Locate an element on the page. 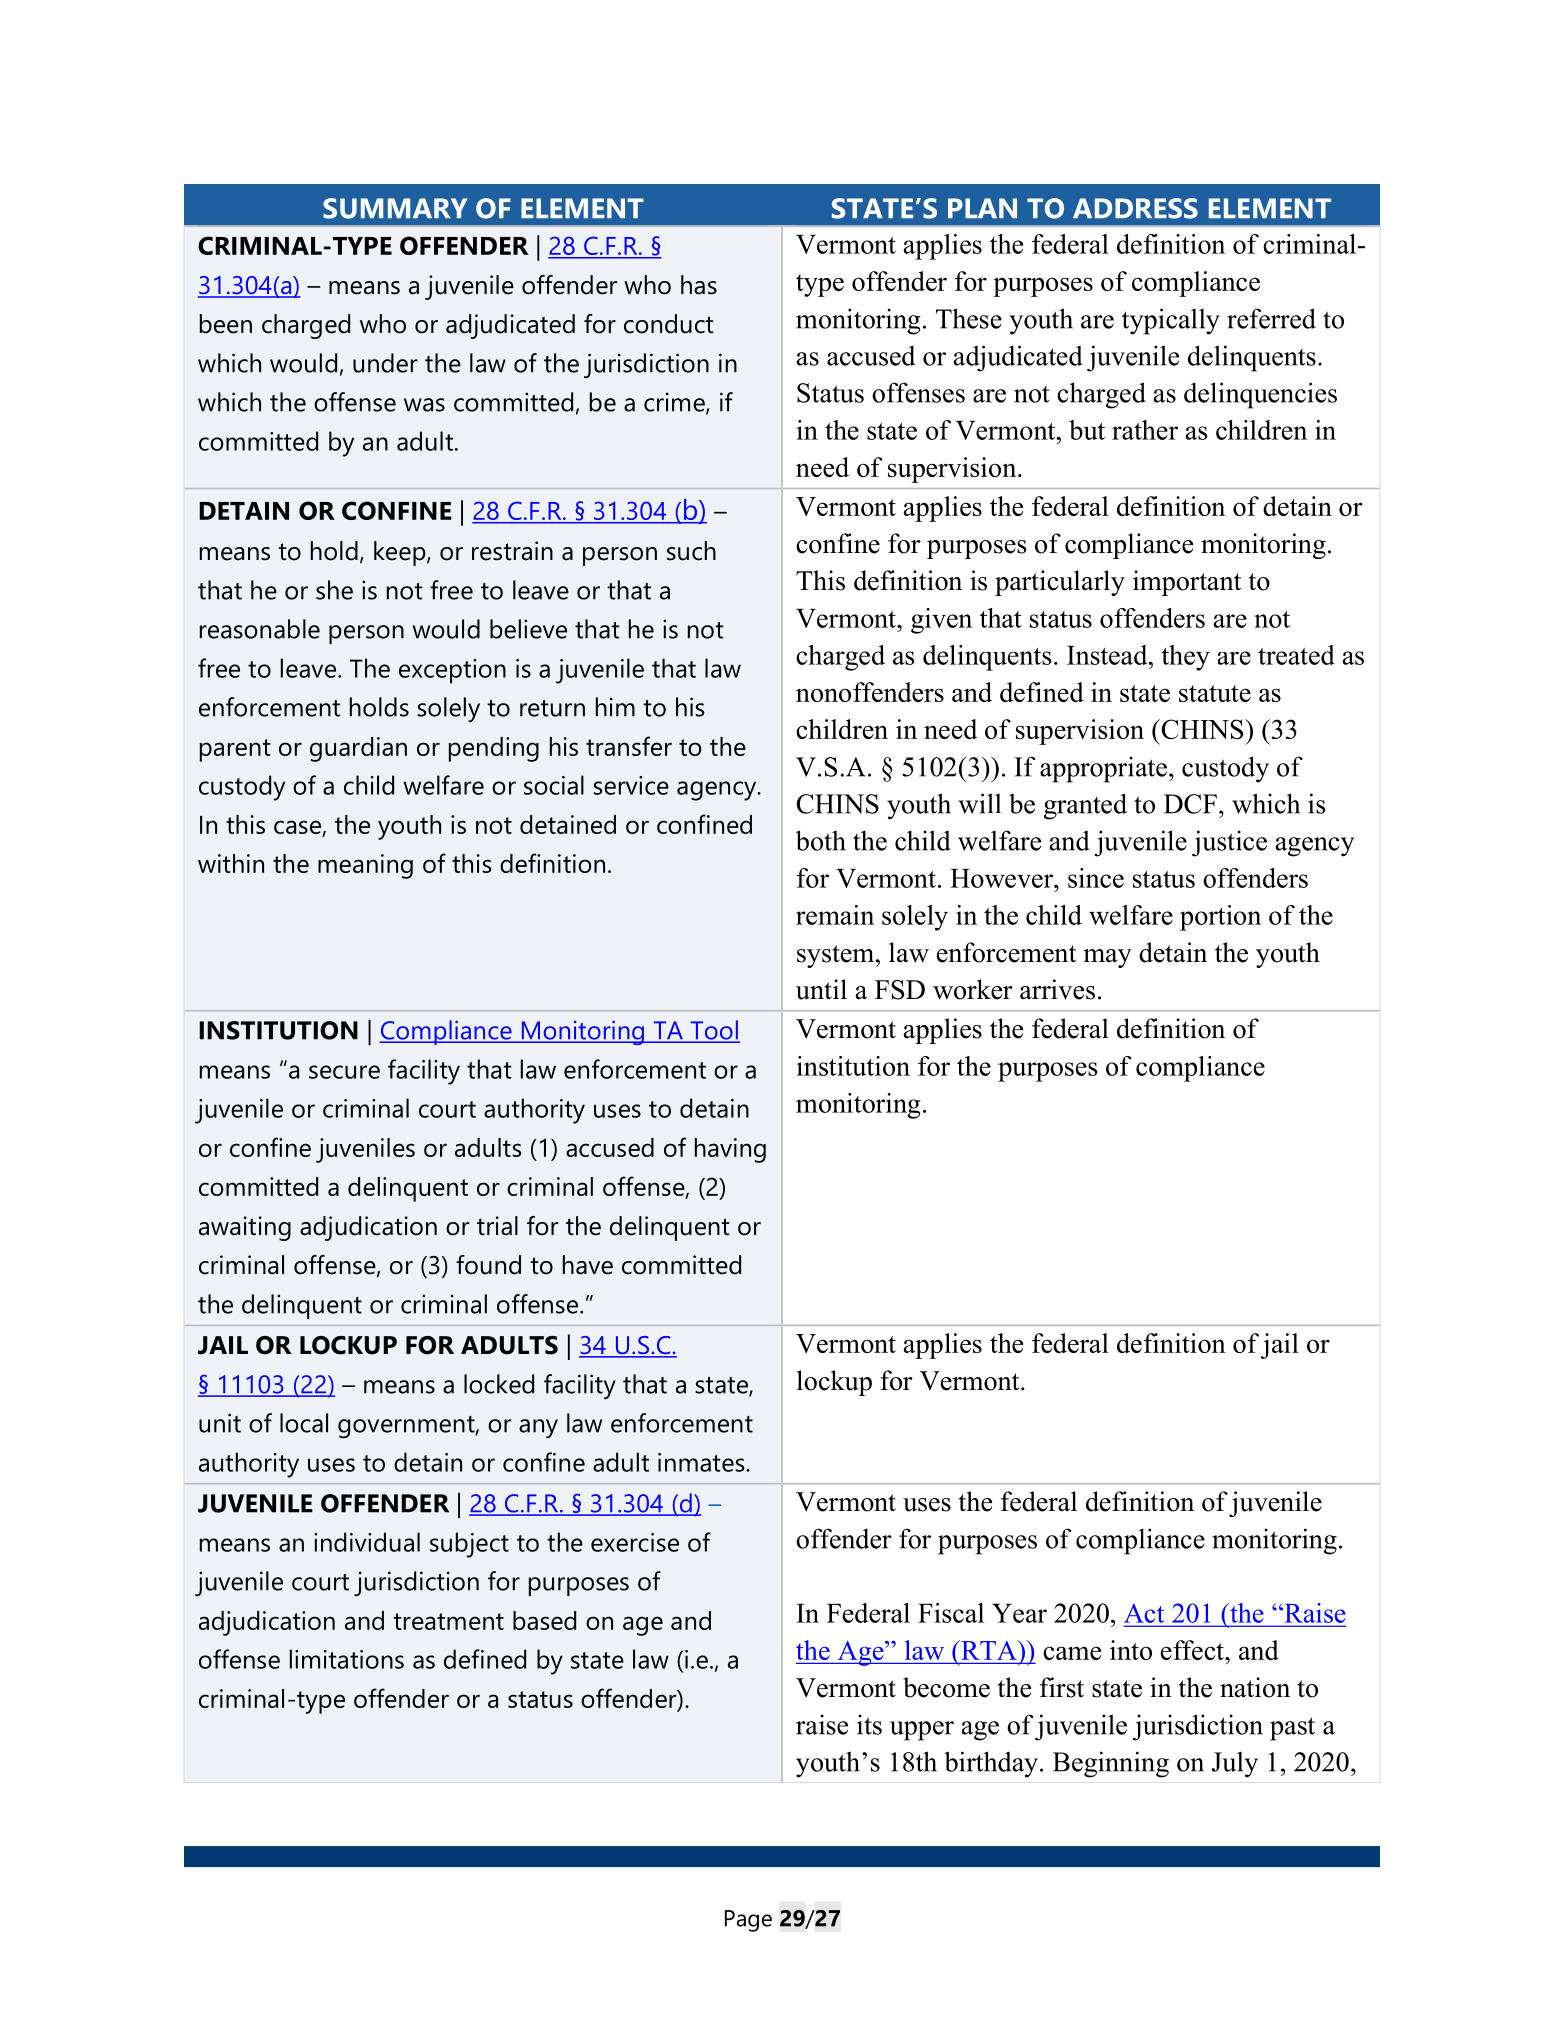 The image size is (1564, 2024). Page is located at coordinates (748, 1921).
